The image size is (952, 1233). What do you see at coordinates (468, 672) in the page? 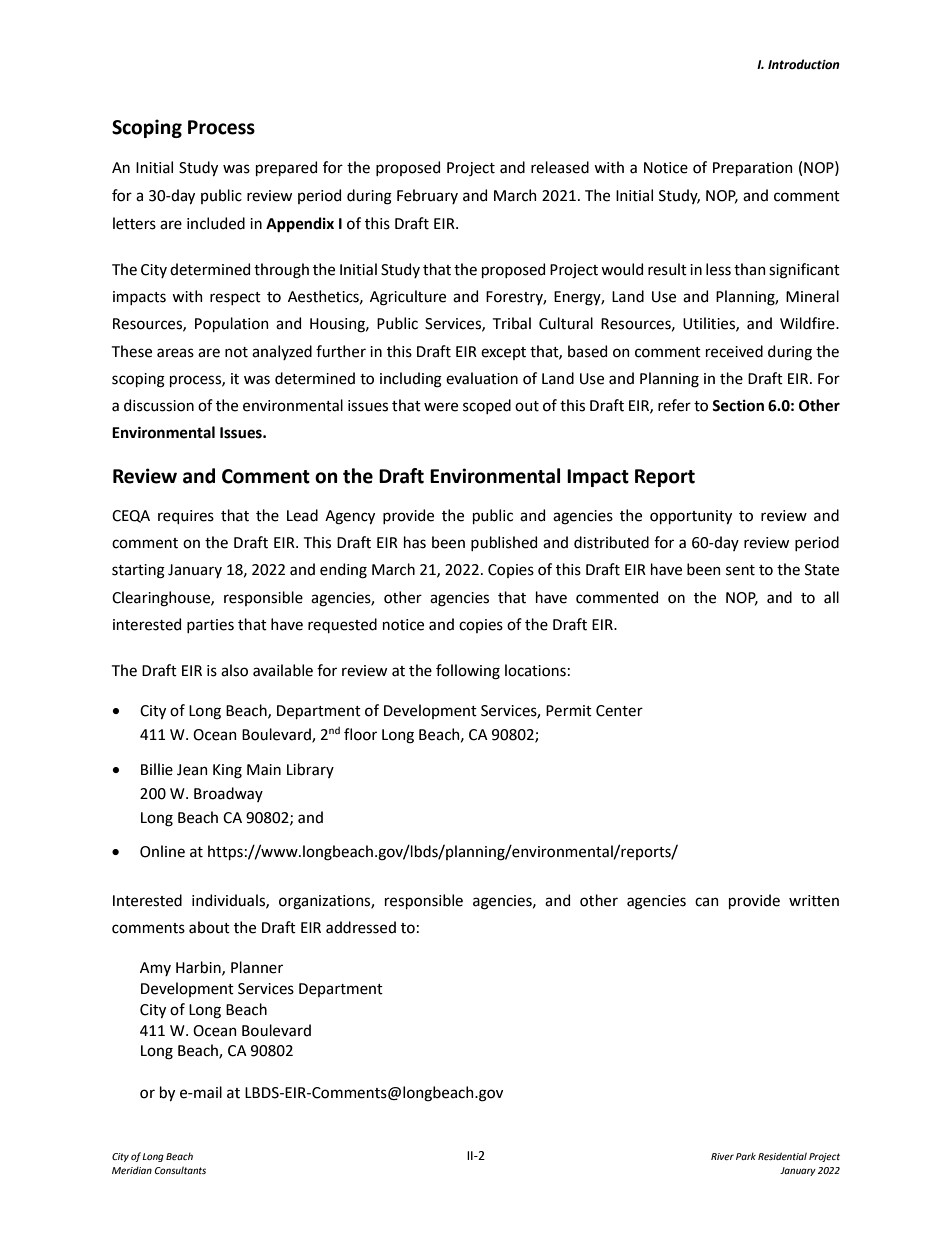
I see `following` at bounding box center [468, 672].
